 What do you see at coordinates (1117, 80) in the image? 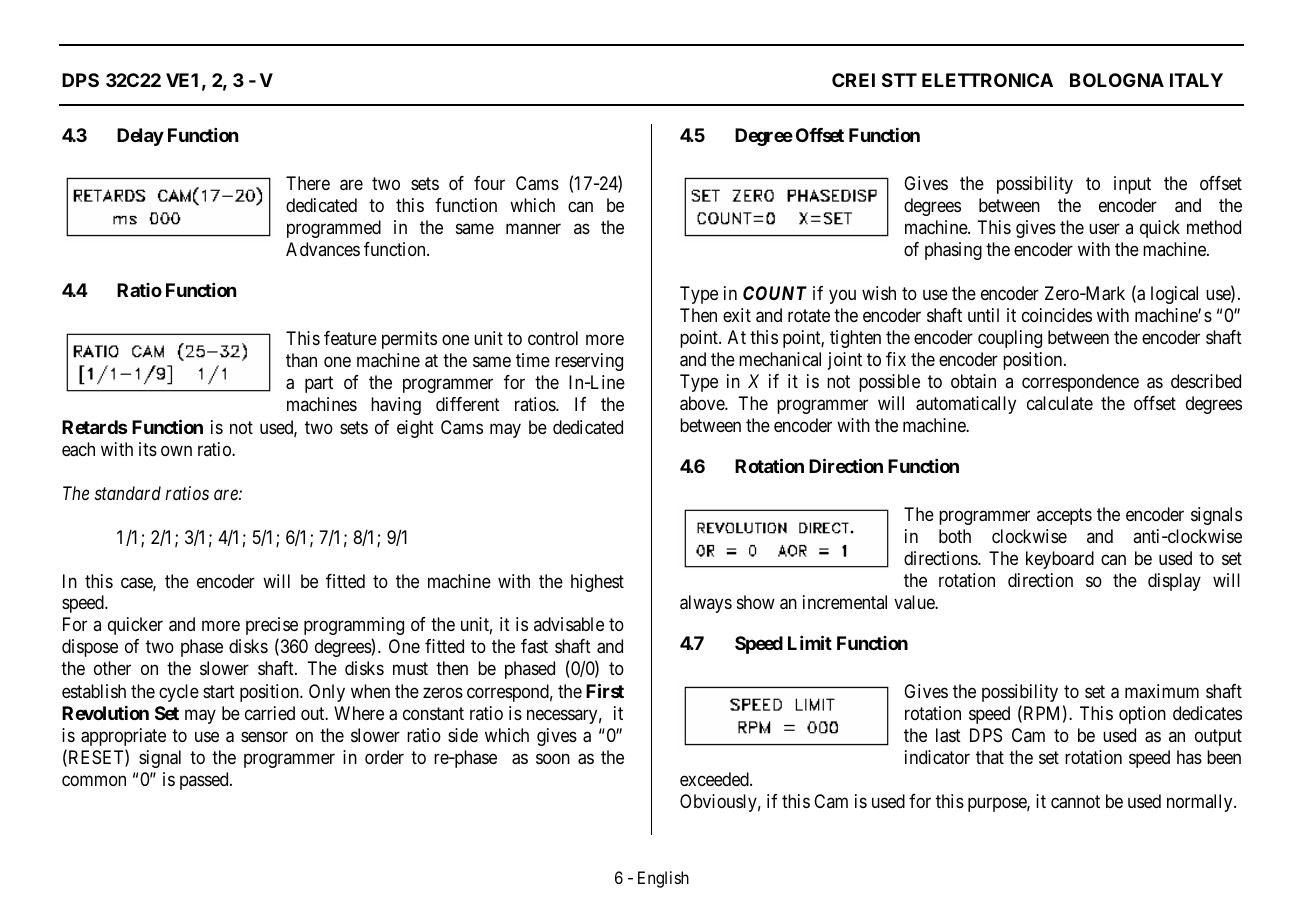
I see `BOLOGNA` at bounding box center [1117, 80].
